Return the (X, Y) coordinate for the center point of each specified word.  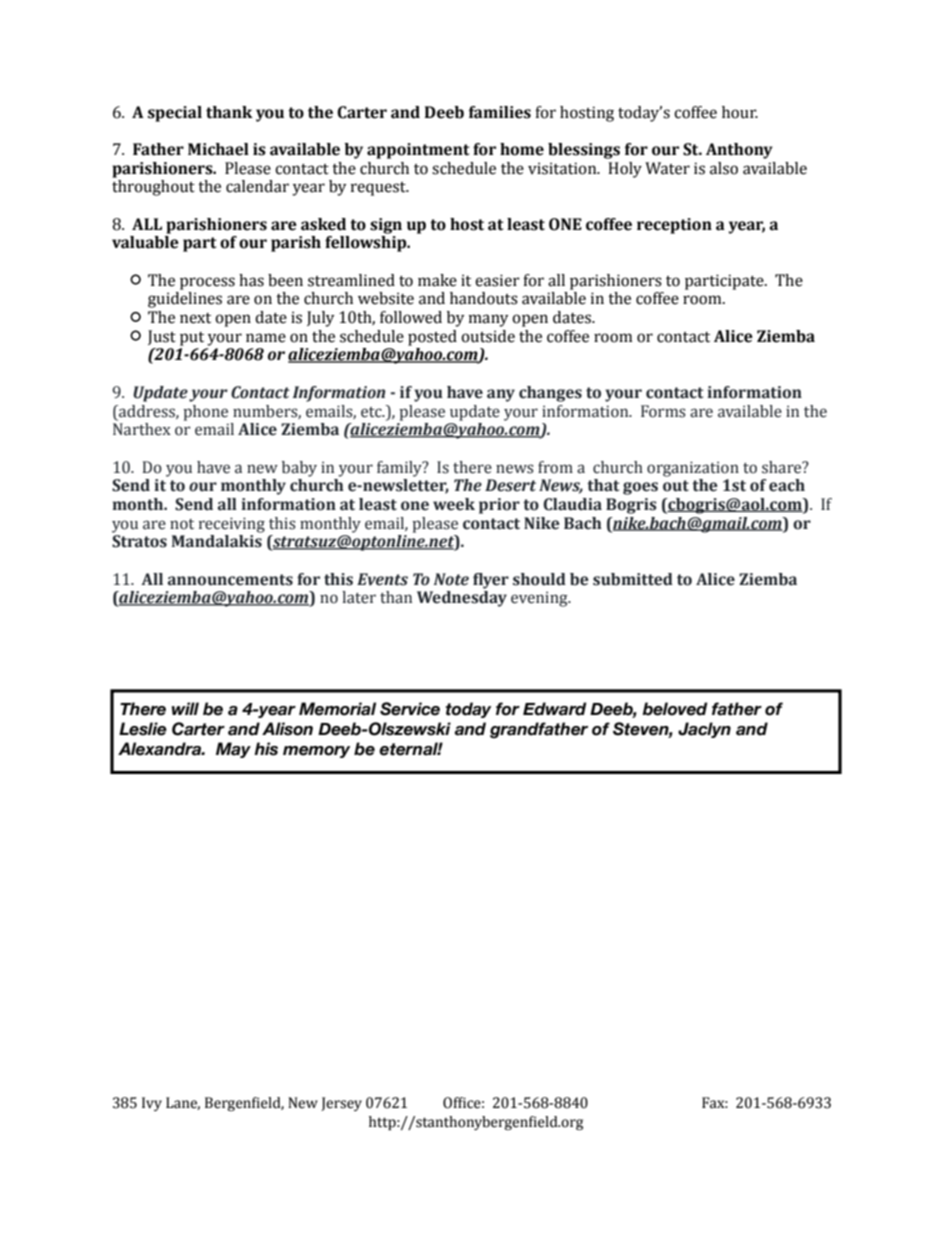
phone (205, 413)
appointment (418, 151)
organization (693, 469)
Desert (510, 485)
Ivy (152, 1104)
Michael (218, 149)
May (233, 750)
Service (410, 709)
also (724, 168)
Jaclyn (704, 730)
